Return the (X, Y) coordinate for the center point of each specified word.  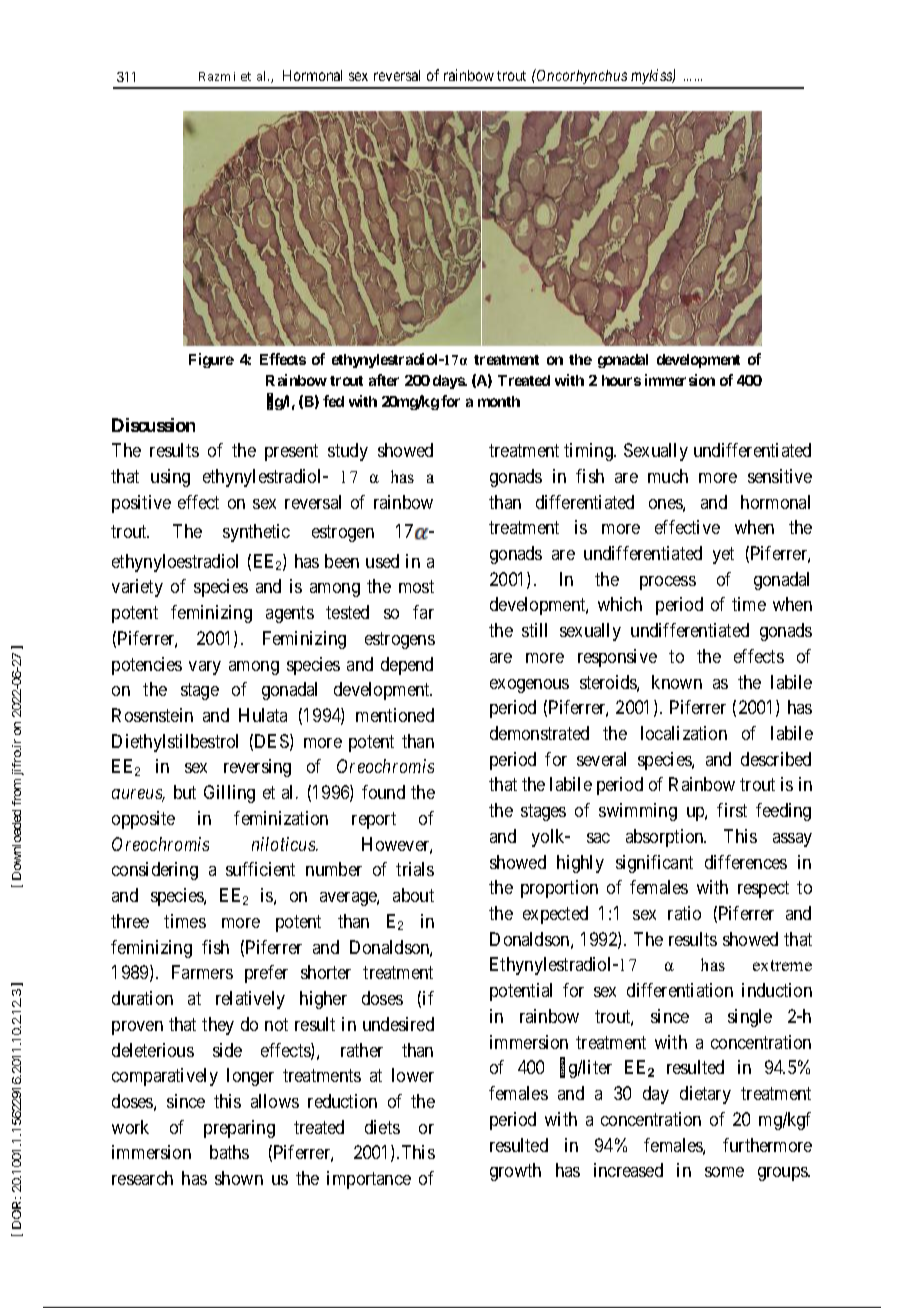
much (668, 476)
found (383, 792)
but (185, 792)
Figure (211, 360)
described (776, 759)
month (499, 401)
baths (229, 1152)
